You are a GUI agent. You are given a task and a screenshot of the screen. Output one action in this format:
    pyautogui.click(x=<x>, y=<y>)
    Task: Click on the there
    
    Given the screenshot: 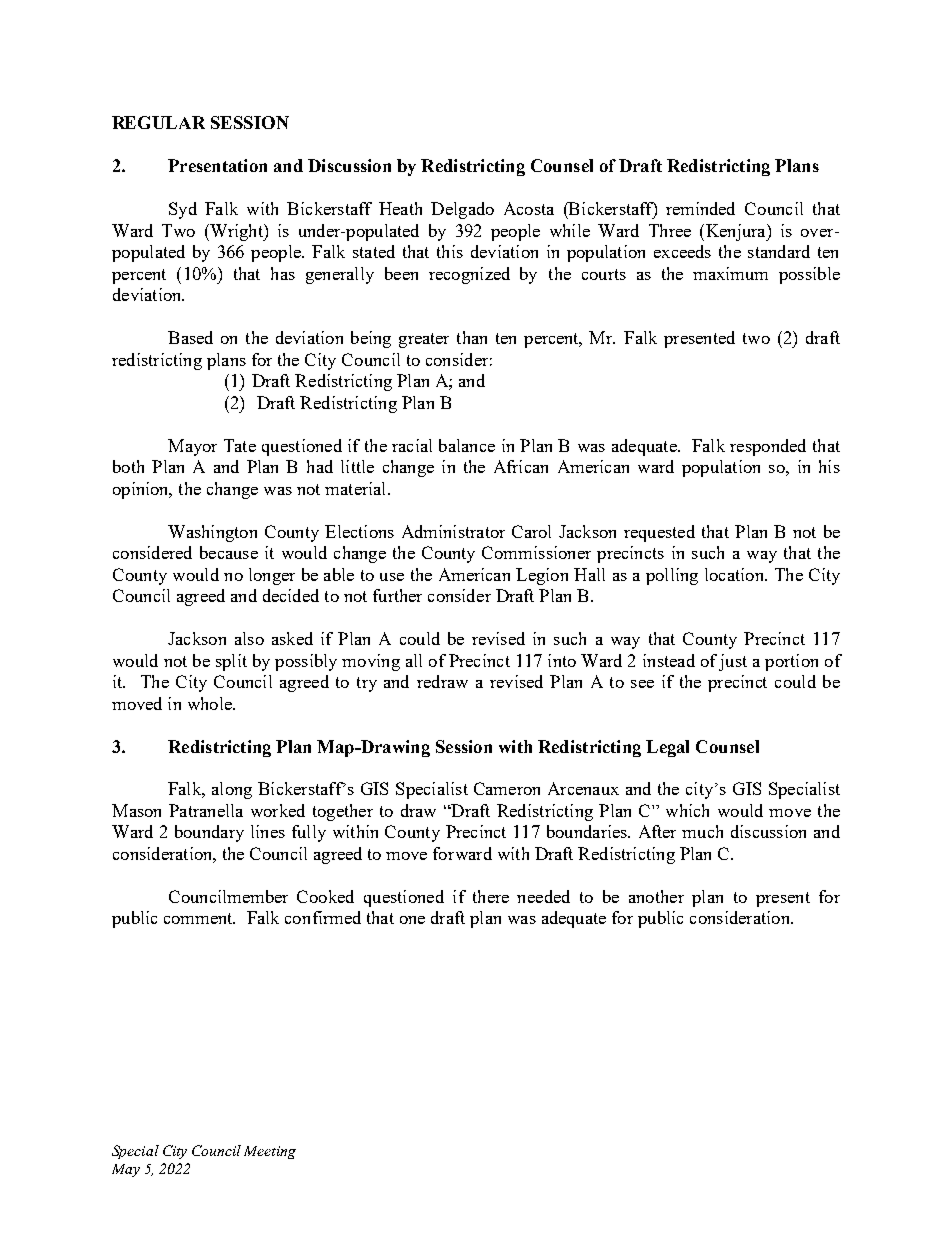 What is the action you would take?
    pyautogui.click(x=491, y=896)
